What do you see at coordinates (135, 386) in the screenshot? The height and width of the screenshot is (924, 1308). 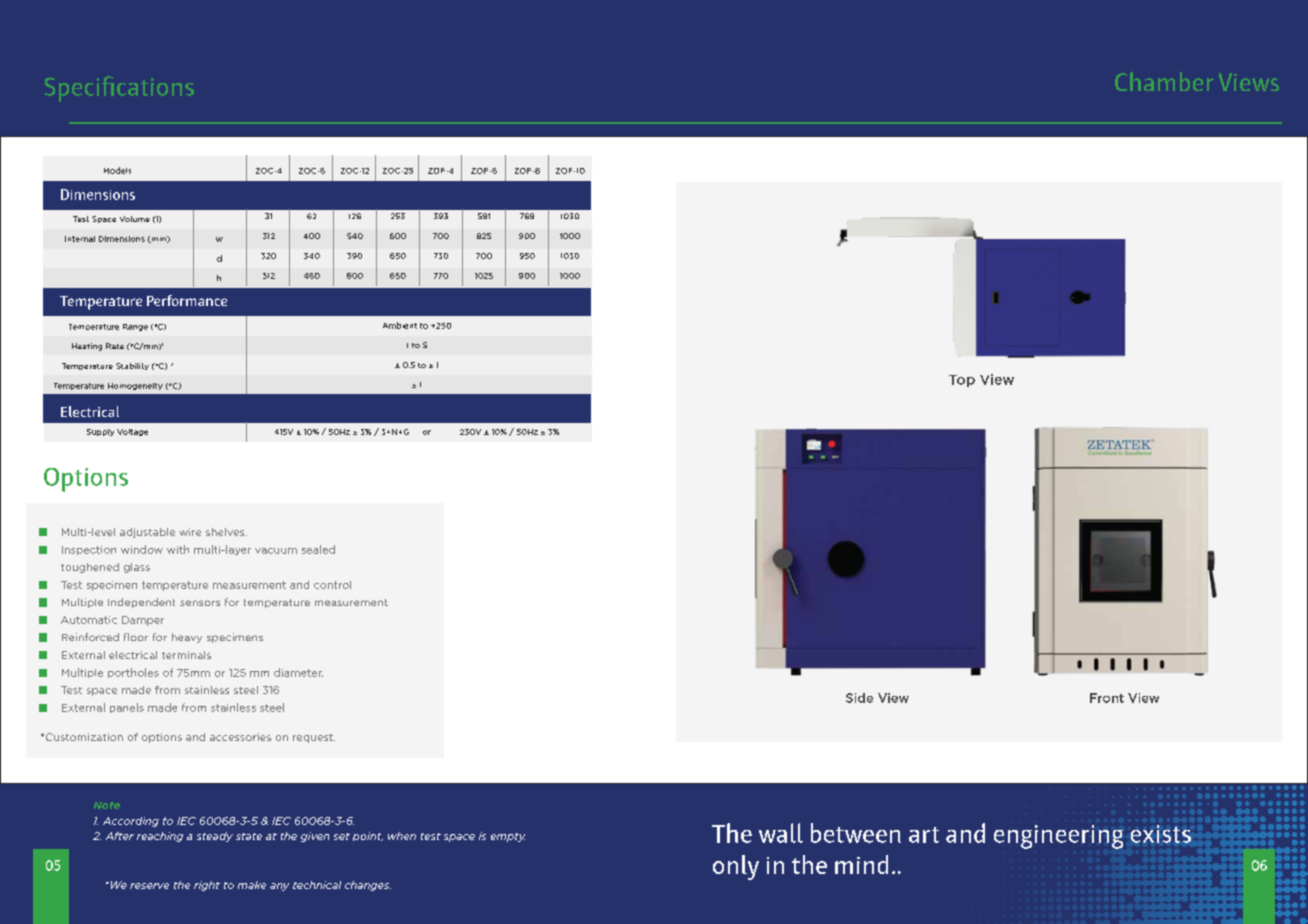 I see `Homogeneity` at bounding box center [135, 386].
